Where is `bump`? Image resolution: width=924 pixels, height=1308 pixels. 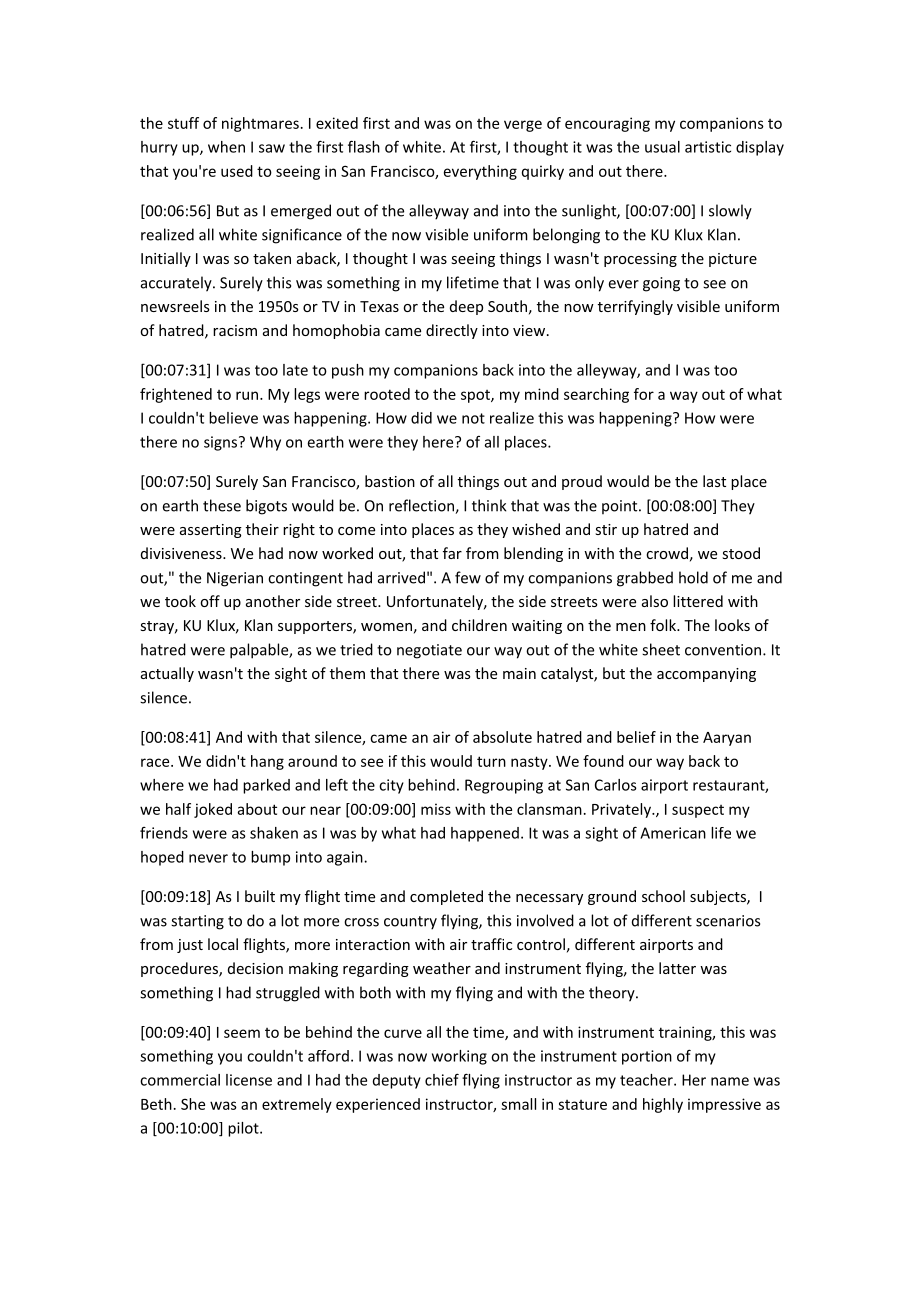 bump is located at coordinates (270, 858).
